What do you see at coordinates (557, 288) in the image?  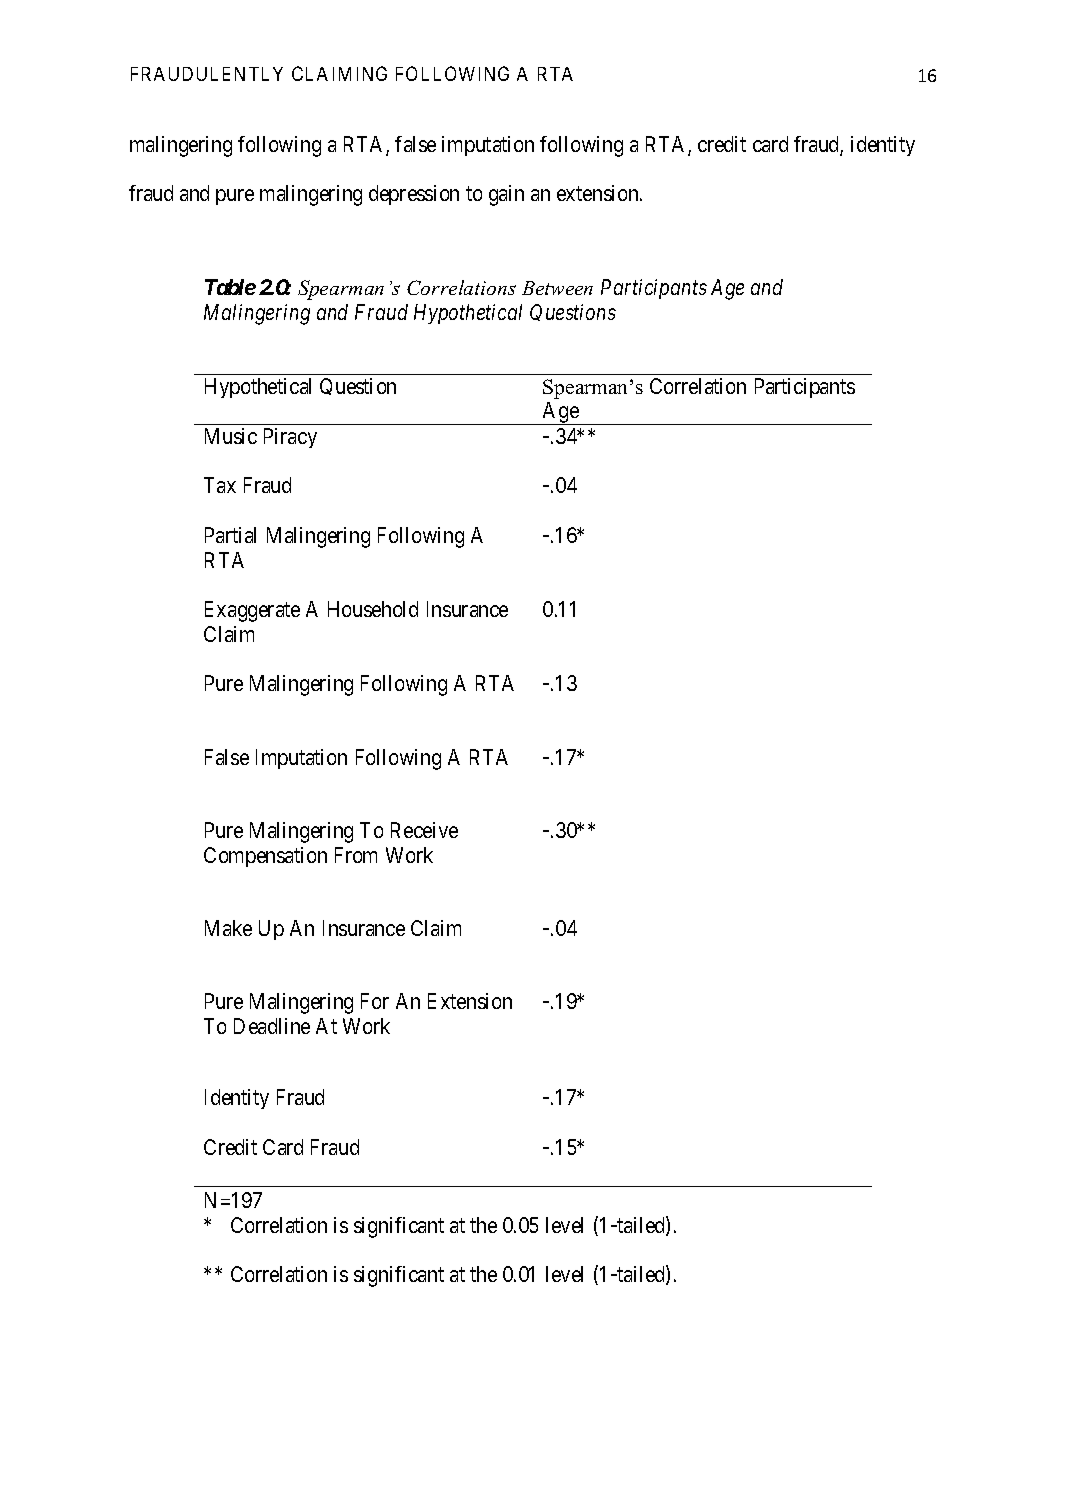 I see `Between` at bounding box center [557, 288].
